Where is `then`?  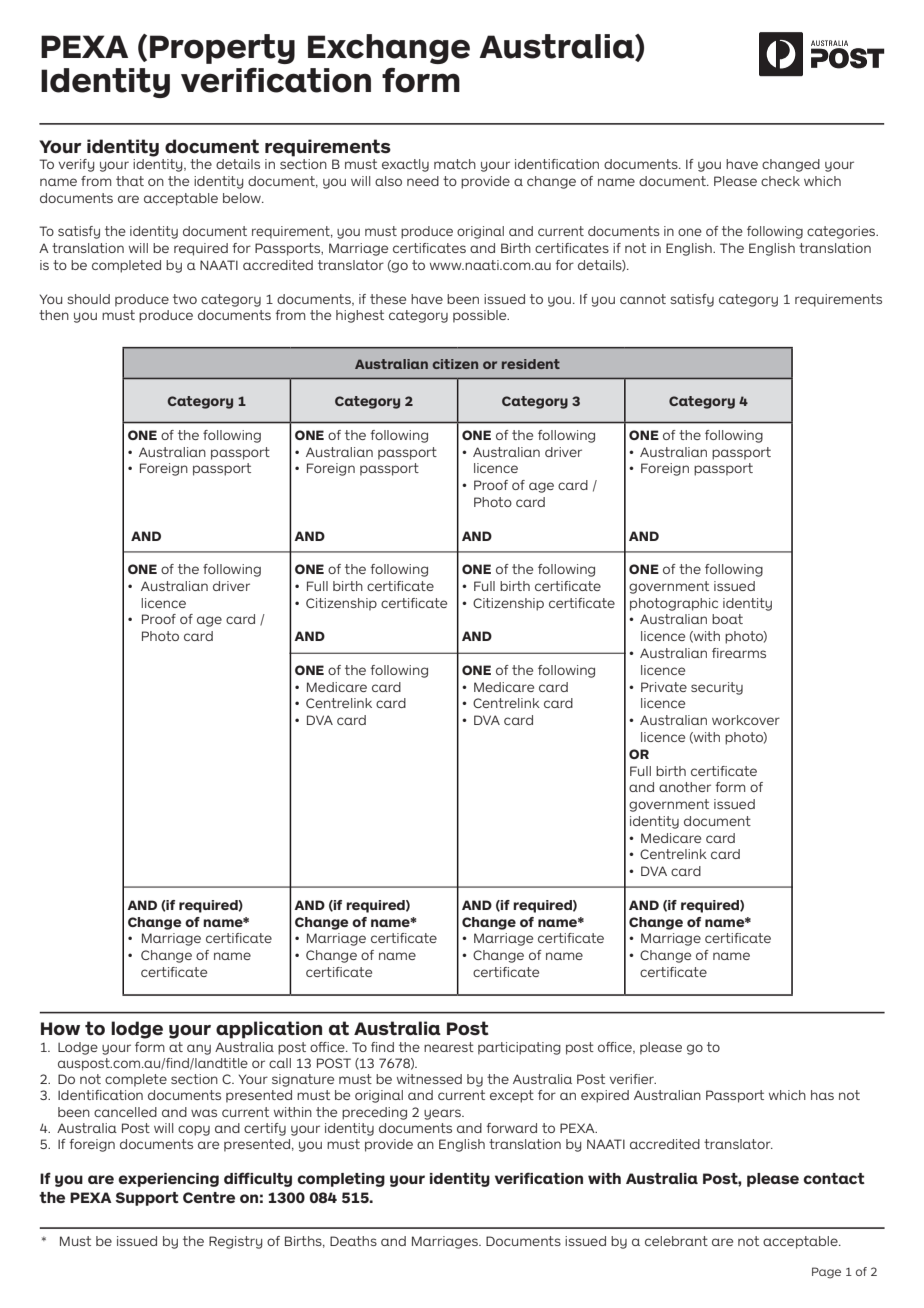
then is located at coordinates (54, 315).
